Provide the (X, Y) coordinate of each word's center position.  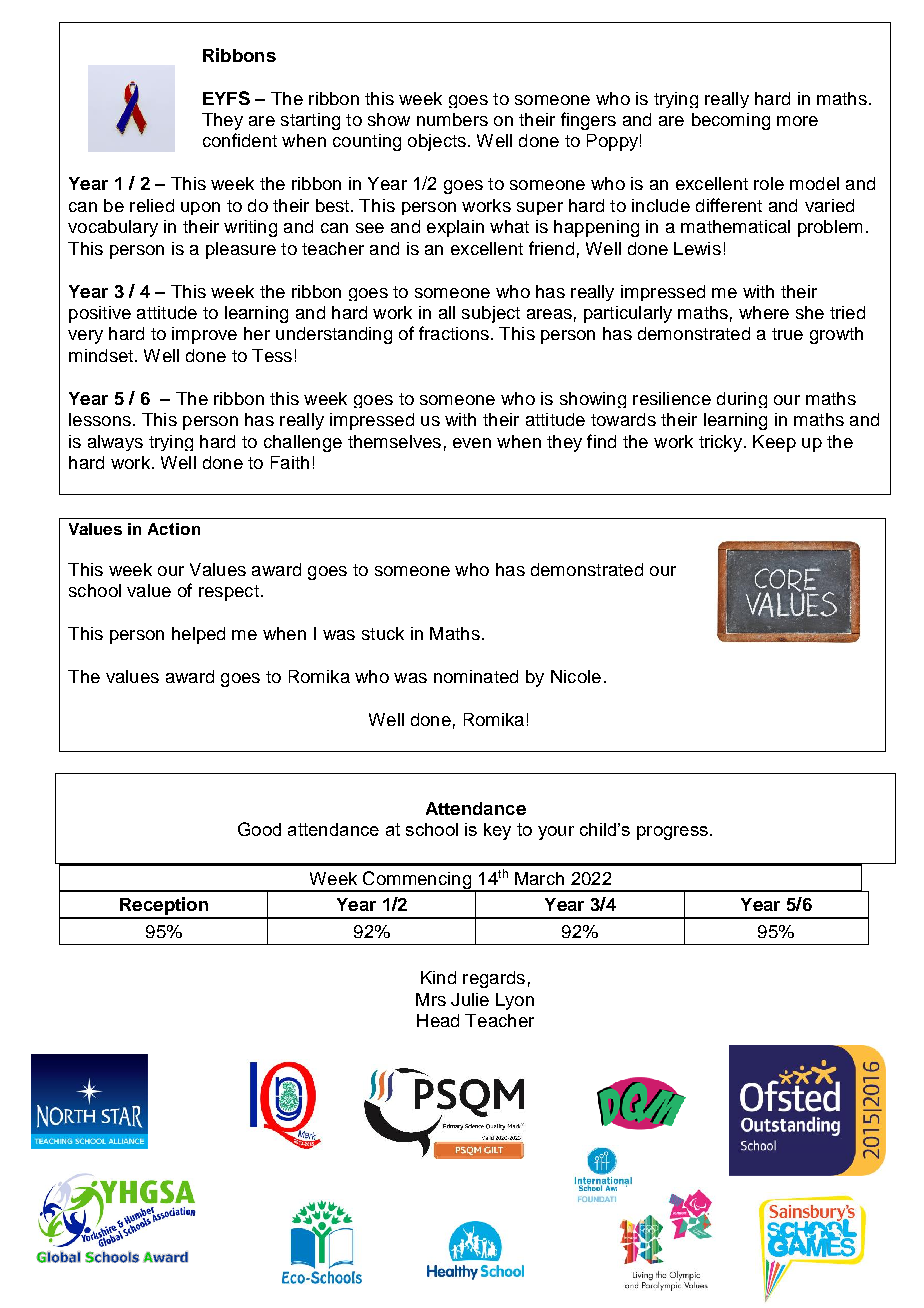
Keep (774, 443)
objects (437, 142)
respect (229, 593)
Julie (470, 999)
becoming (731, 121)
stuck (383, 633)
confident (240, 140)
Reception (164, 907)
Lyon (515, 1001)
